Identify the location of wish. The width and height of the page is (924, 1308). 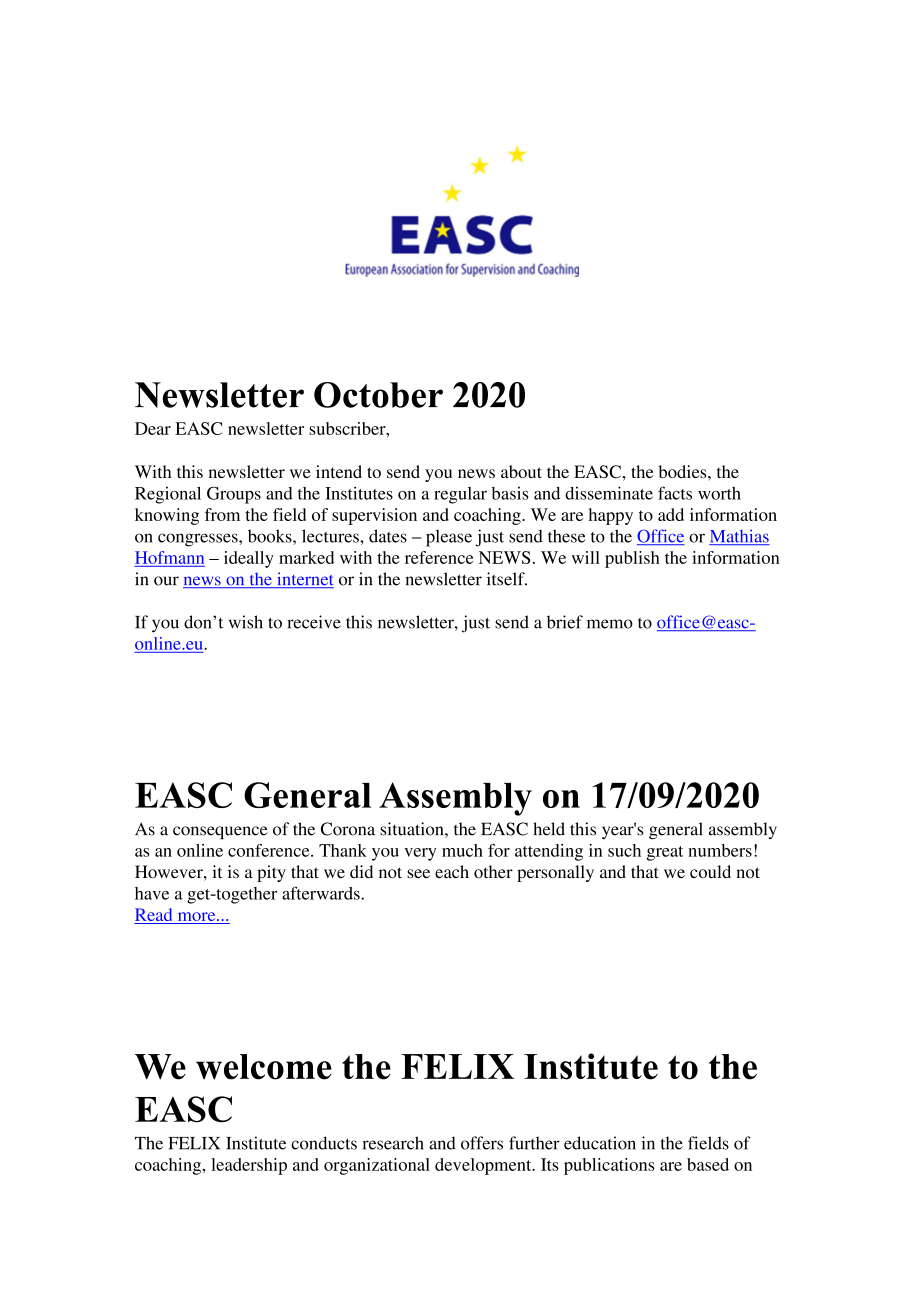
(246, 622).
